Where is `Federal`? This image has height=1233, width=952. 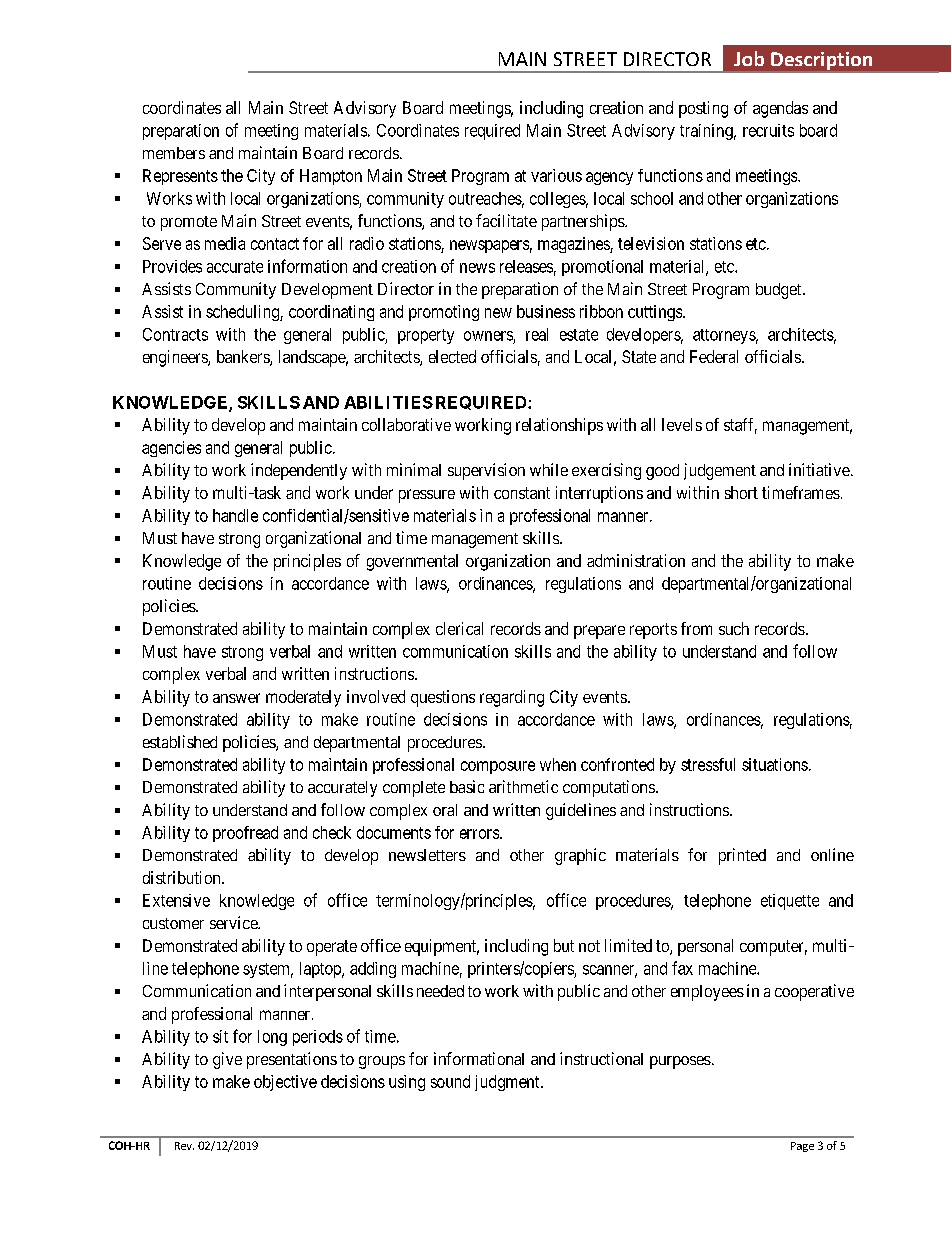
Federal is located at coordinates (714, 356).
